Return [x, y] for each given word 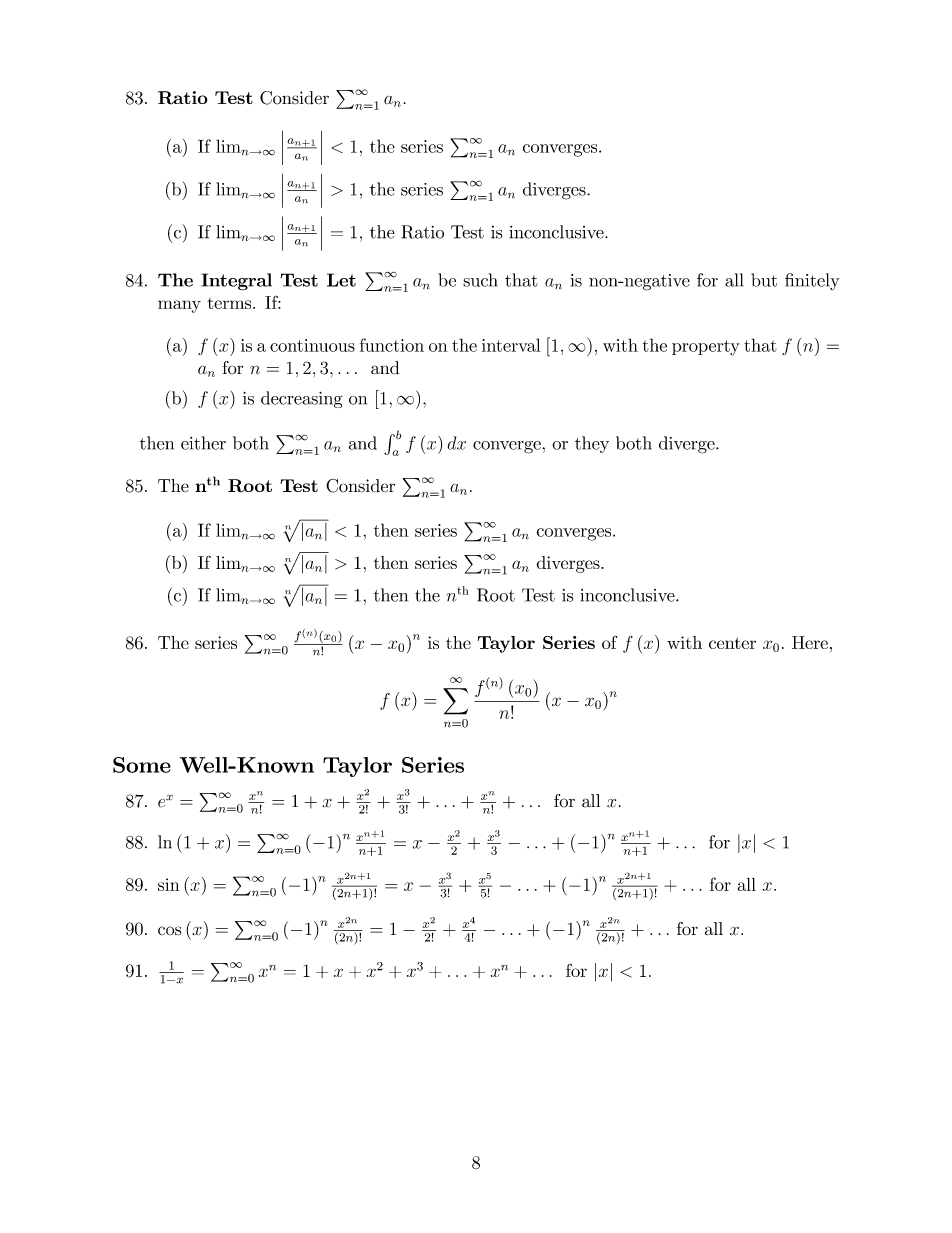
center [732, 643]
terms [230, 303]
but [764, 280]
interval [511, 345]
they [592, 444]
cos [170, 931]
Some [142, 765]
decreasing [301, 399]
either [203, 443]
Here [810, 642]
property [706, 348]
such [480, 280]
